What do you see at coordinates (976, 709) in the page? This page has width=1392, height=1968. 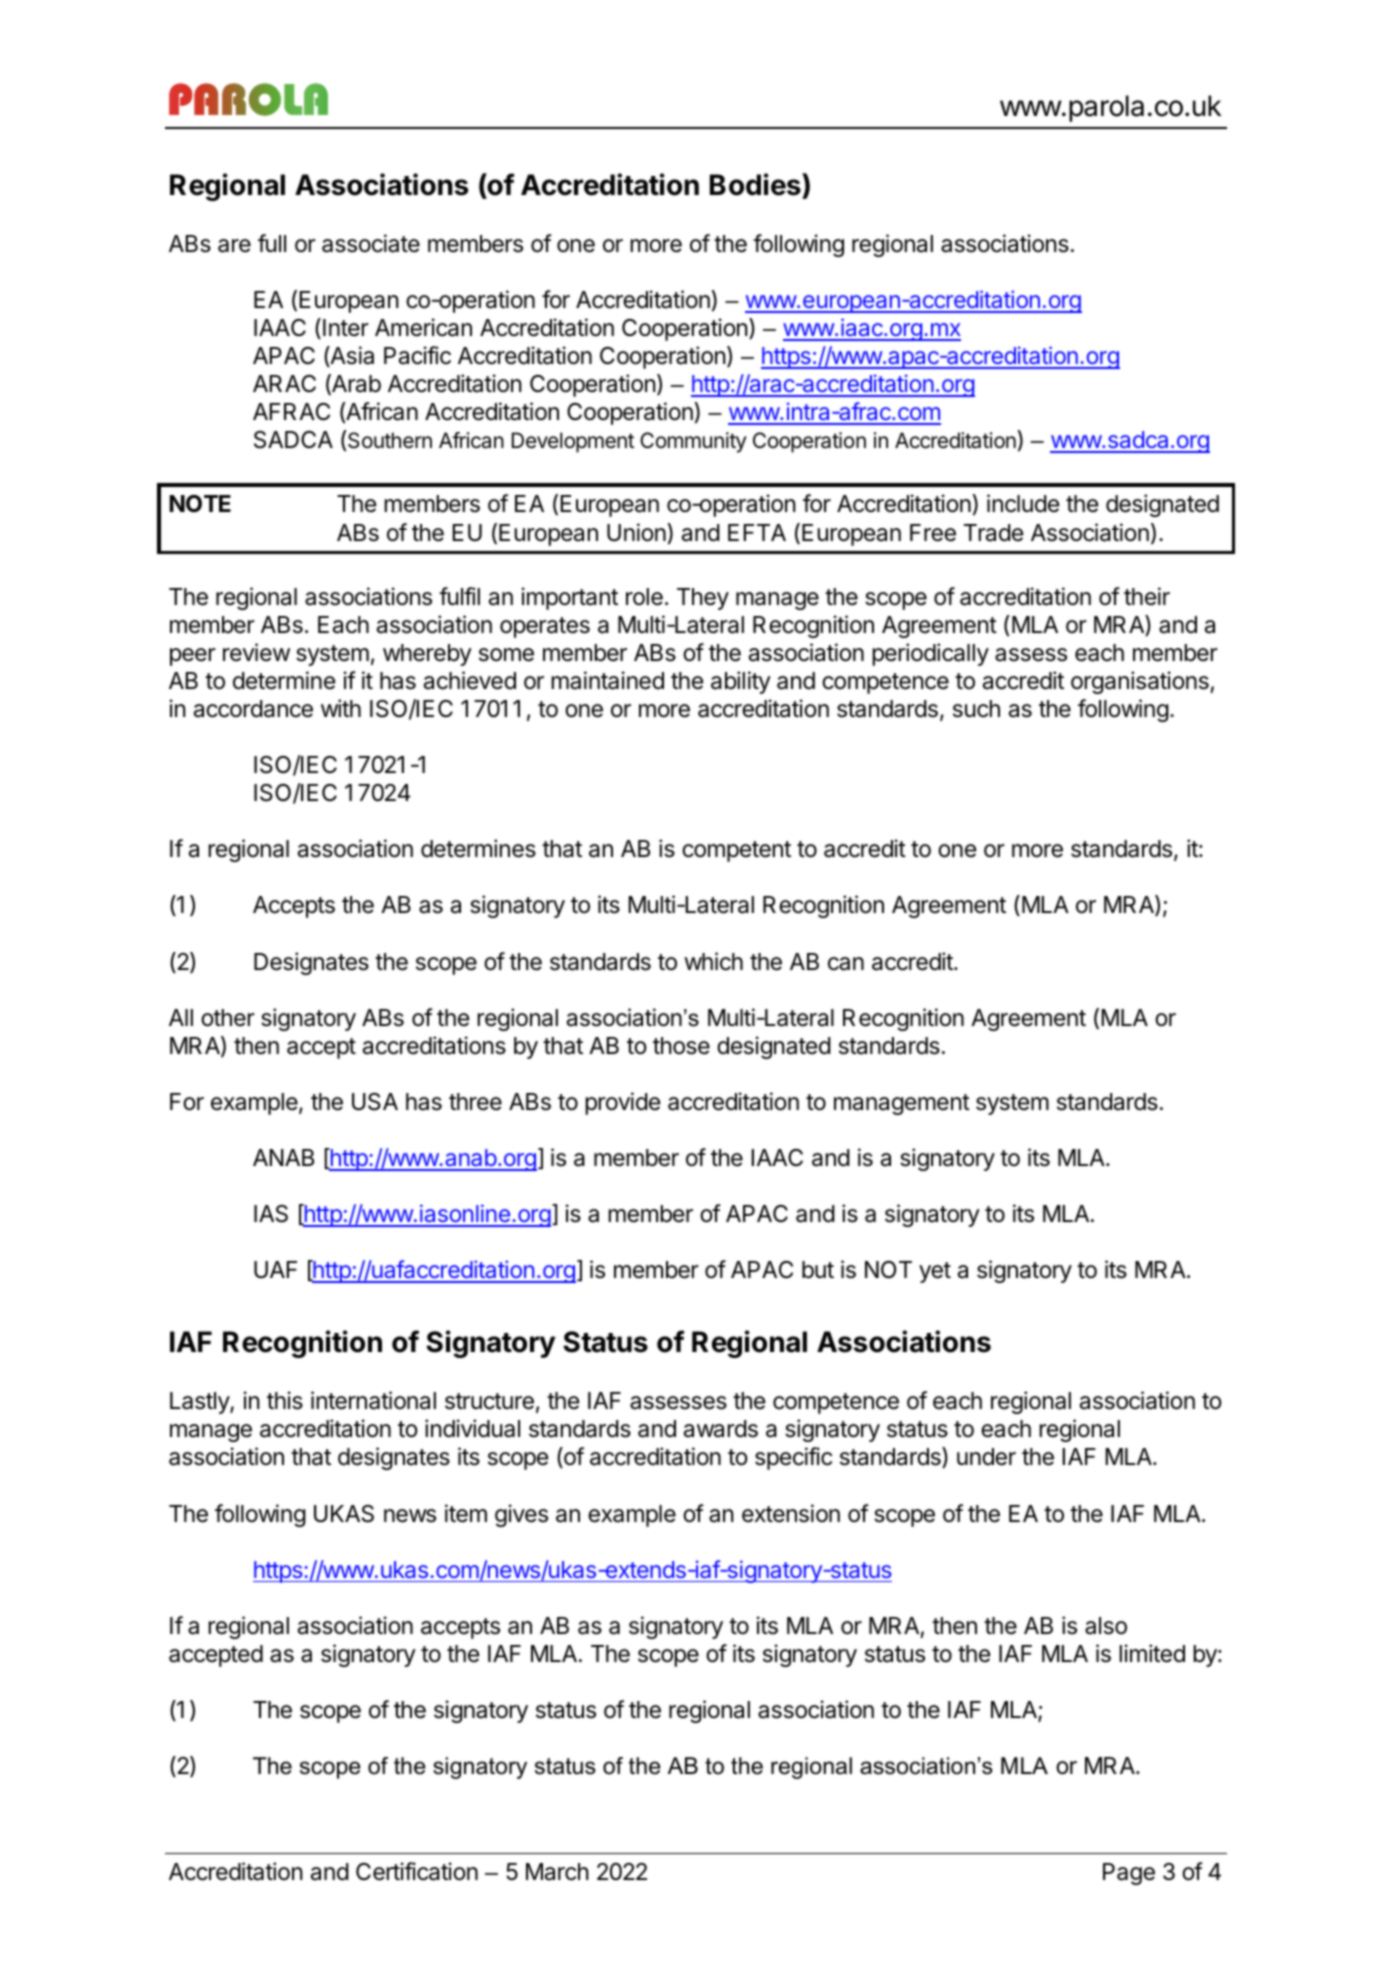 I see `such` at bounding box center [976, 709].
